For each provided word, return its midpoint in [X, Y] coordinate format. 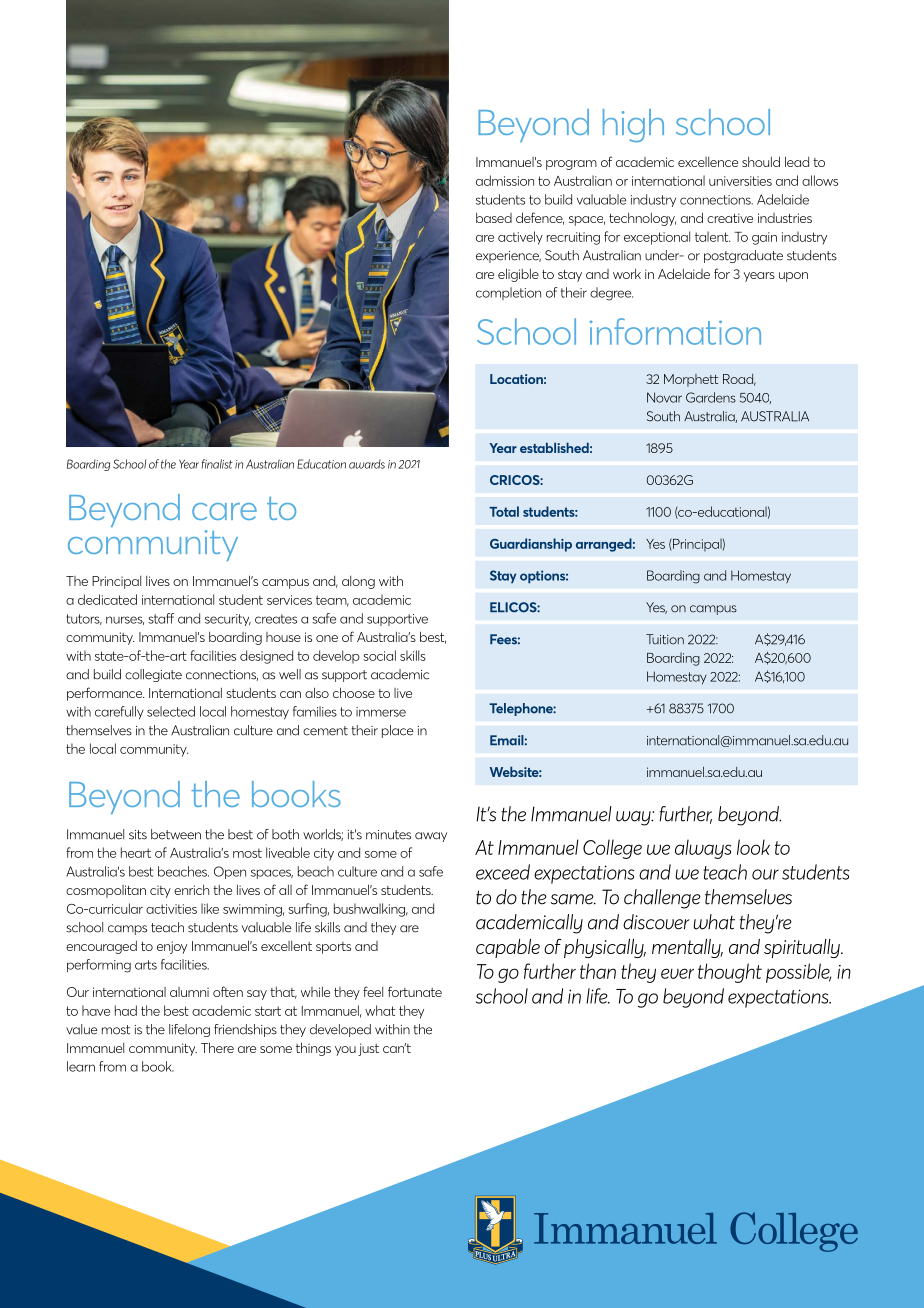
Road [739, 380]
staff [161, 618]
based [494, 217]
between [176, 834]
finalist [217, 464]
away [431, 837]
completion [508, 293]
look [753, 847]
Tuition [665, 639]
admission [505, 180]
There [217, 1047]
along [358, 582]
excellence [708, 162]
